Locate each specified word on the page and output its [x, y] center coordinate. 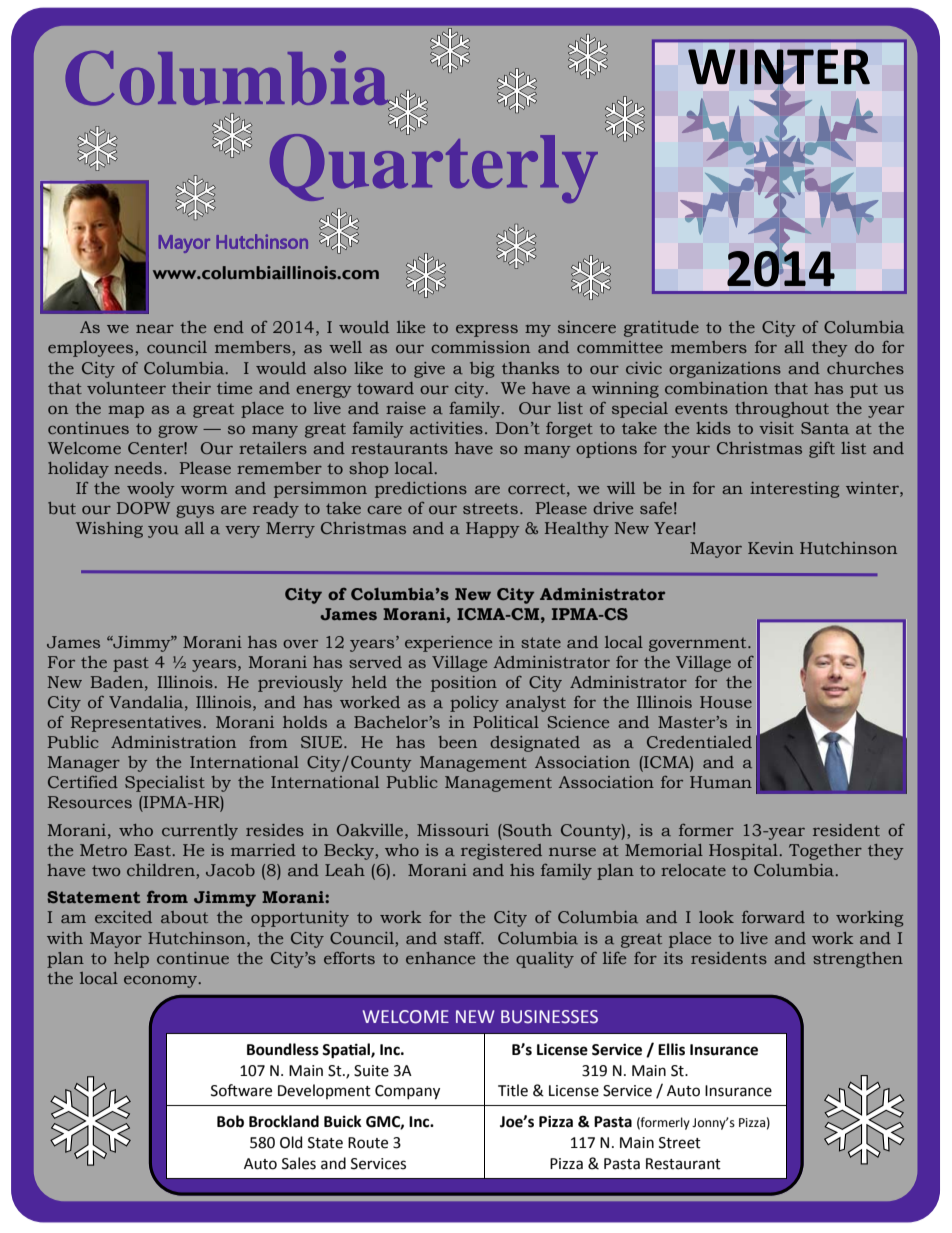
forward [773, 917]
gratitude [661, 329]
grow [178, 432]
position [464, 684]
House [726, 702]
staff [464, 938]
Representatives [137, 724]
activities [446, 428]
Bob [230, 1121]
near [155, 329]
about [184, 917]
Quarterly [434, 167]
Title [513, 1090]
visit [776, 428]
